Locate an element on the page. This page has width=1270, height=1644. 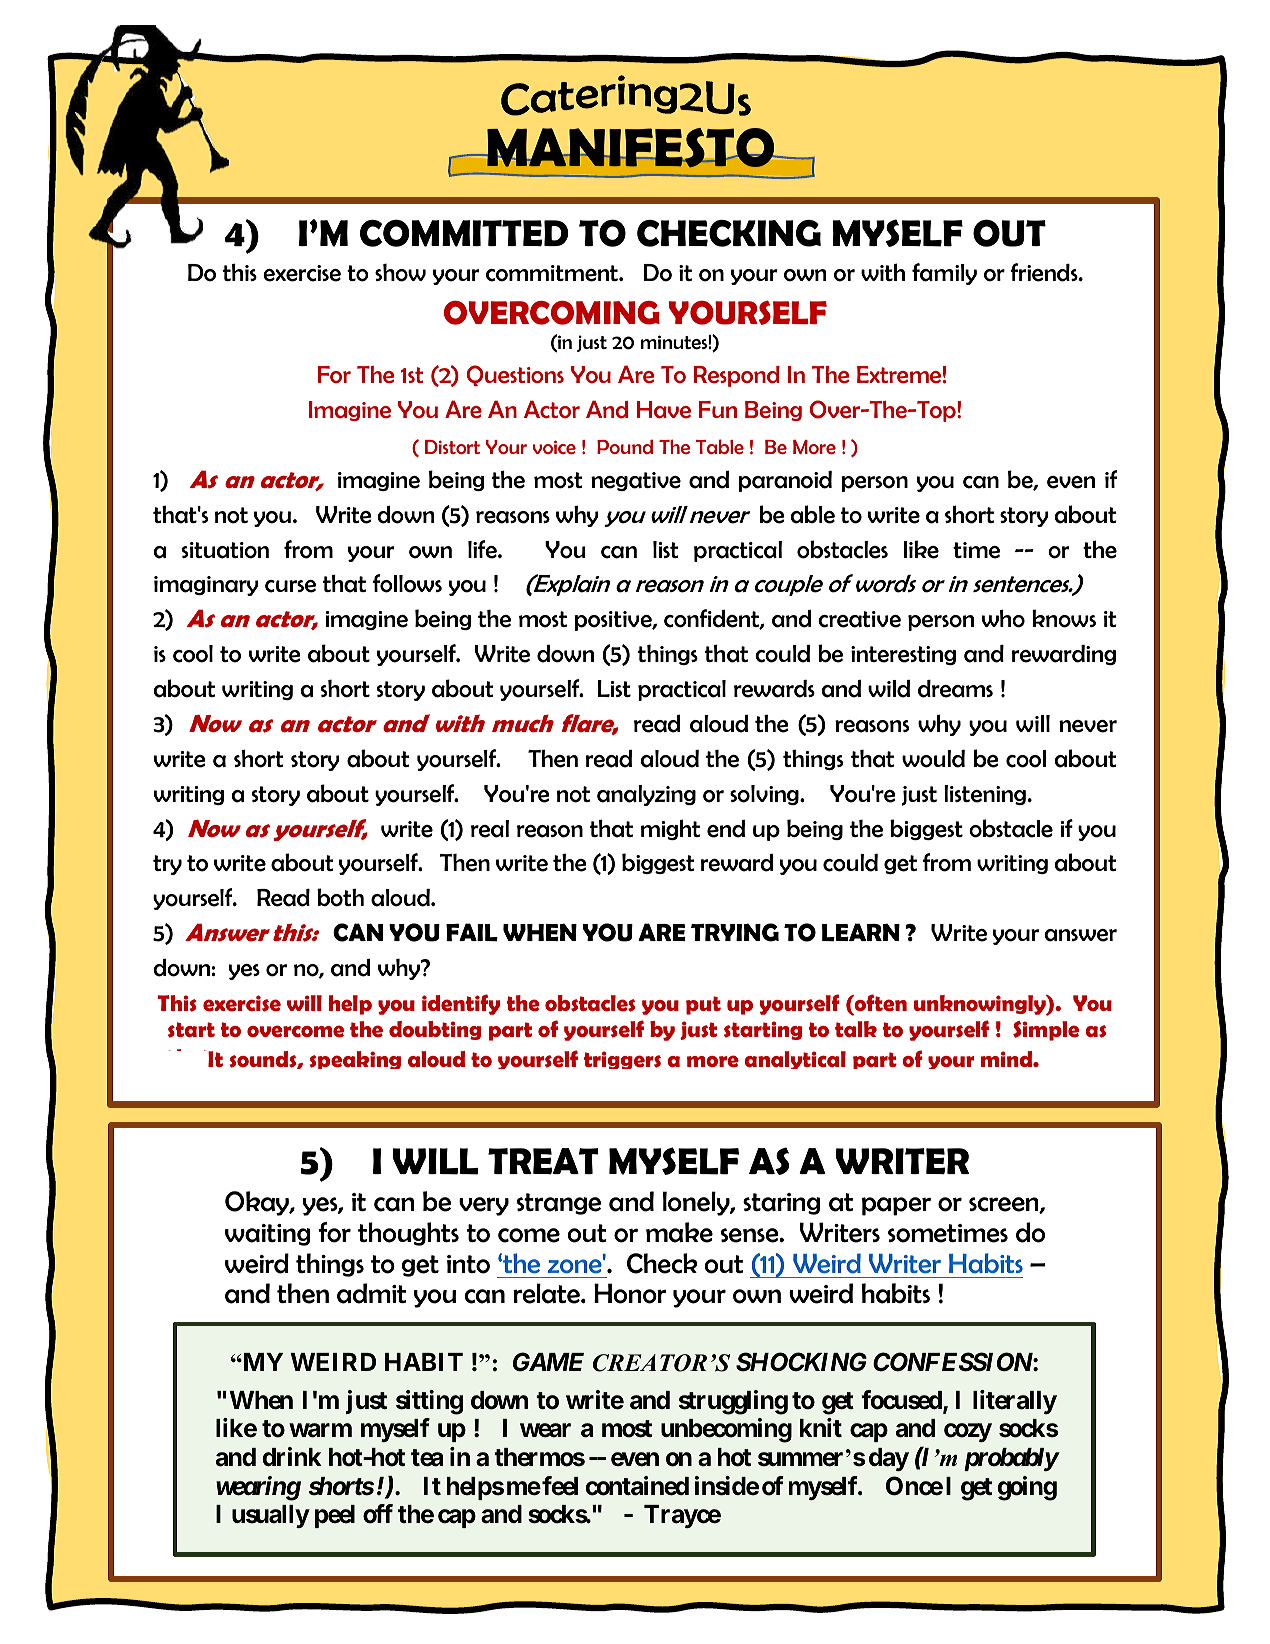
both is located at coordinates (340, 897).
